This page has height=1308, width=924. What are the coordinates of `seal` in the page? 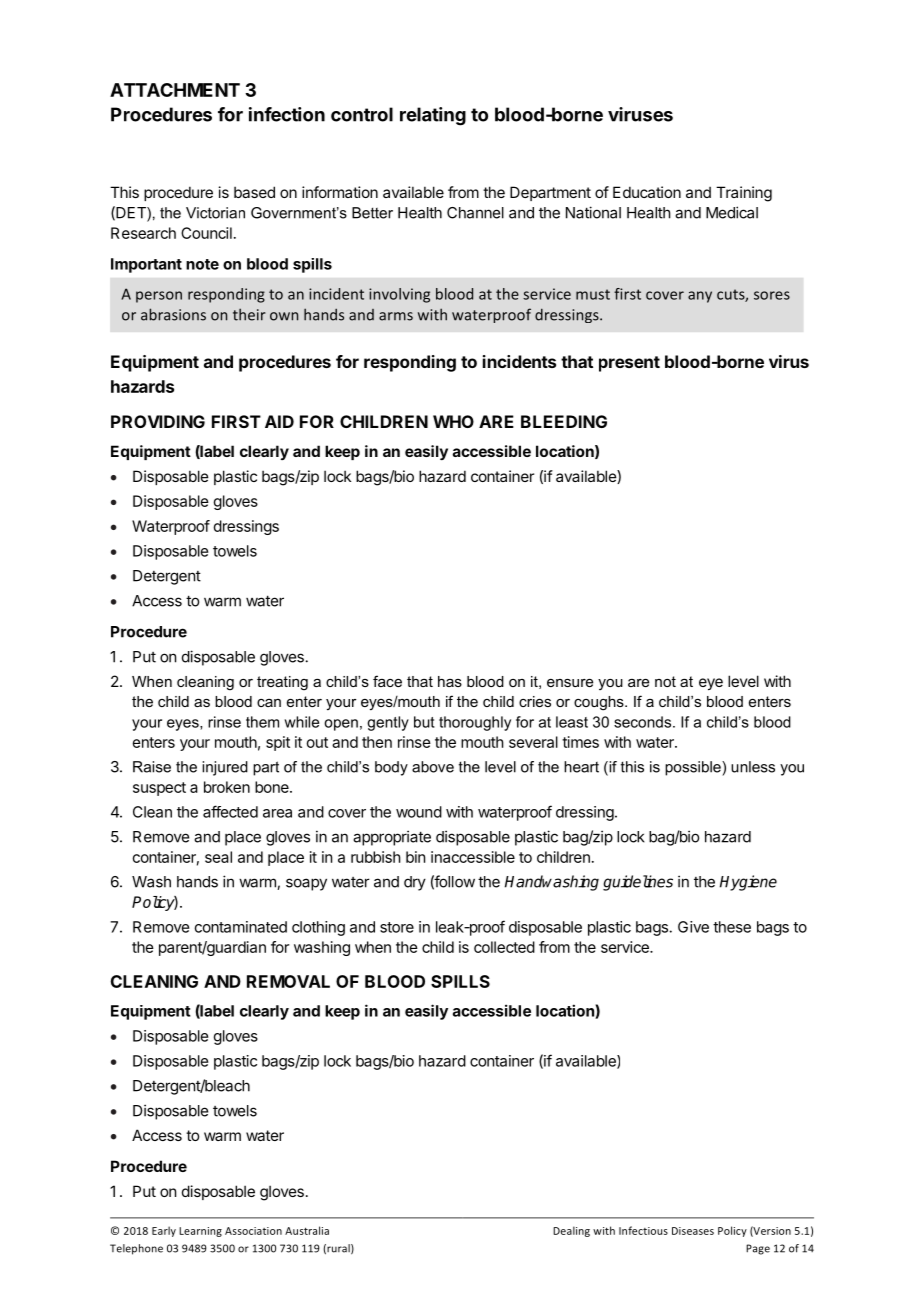 It's located at (218, 857).
